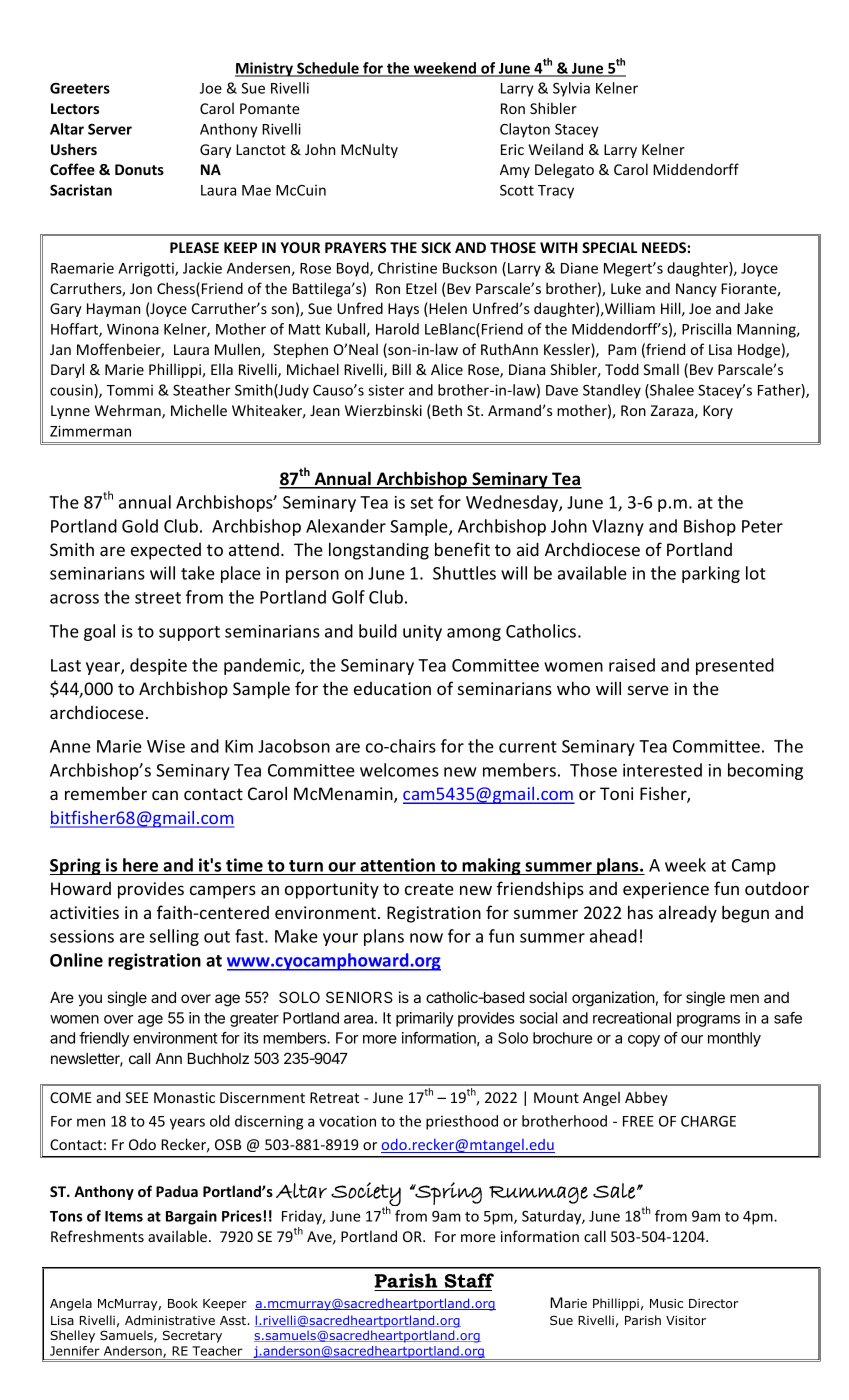 Image resolution: width=849 pixels, height=1400 pixels. I want to click on Greeters, so click(80, 88).
